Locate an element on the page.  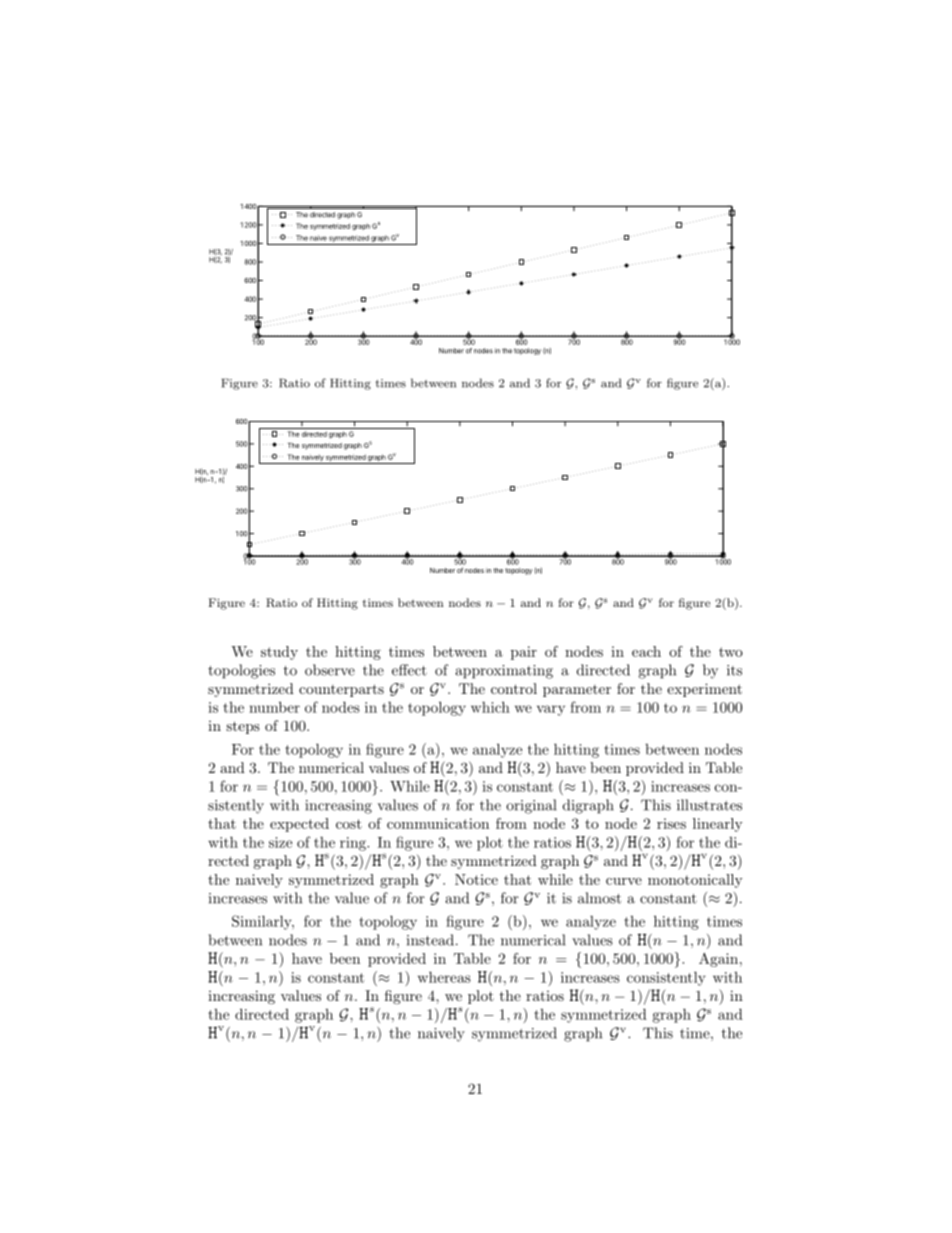
rises is located at coordinates (671, 823).
